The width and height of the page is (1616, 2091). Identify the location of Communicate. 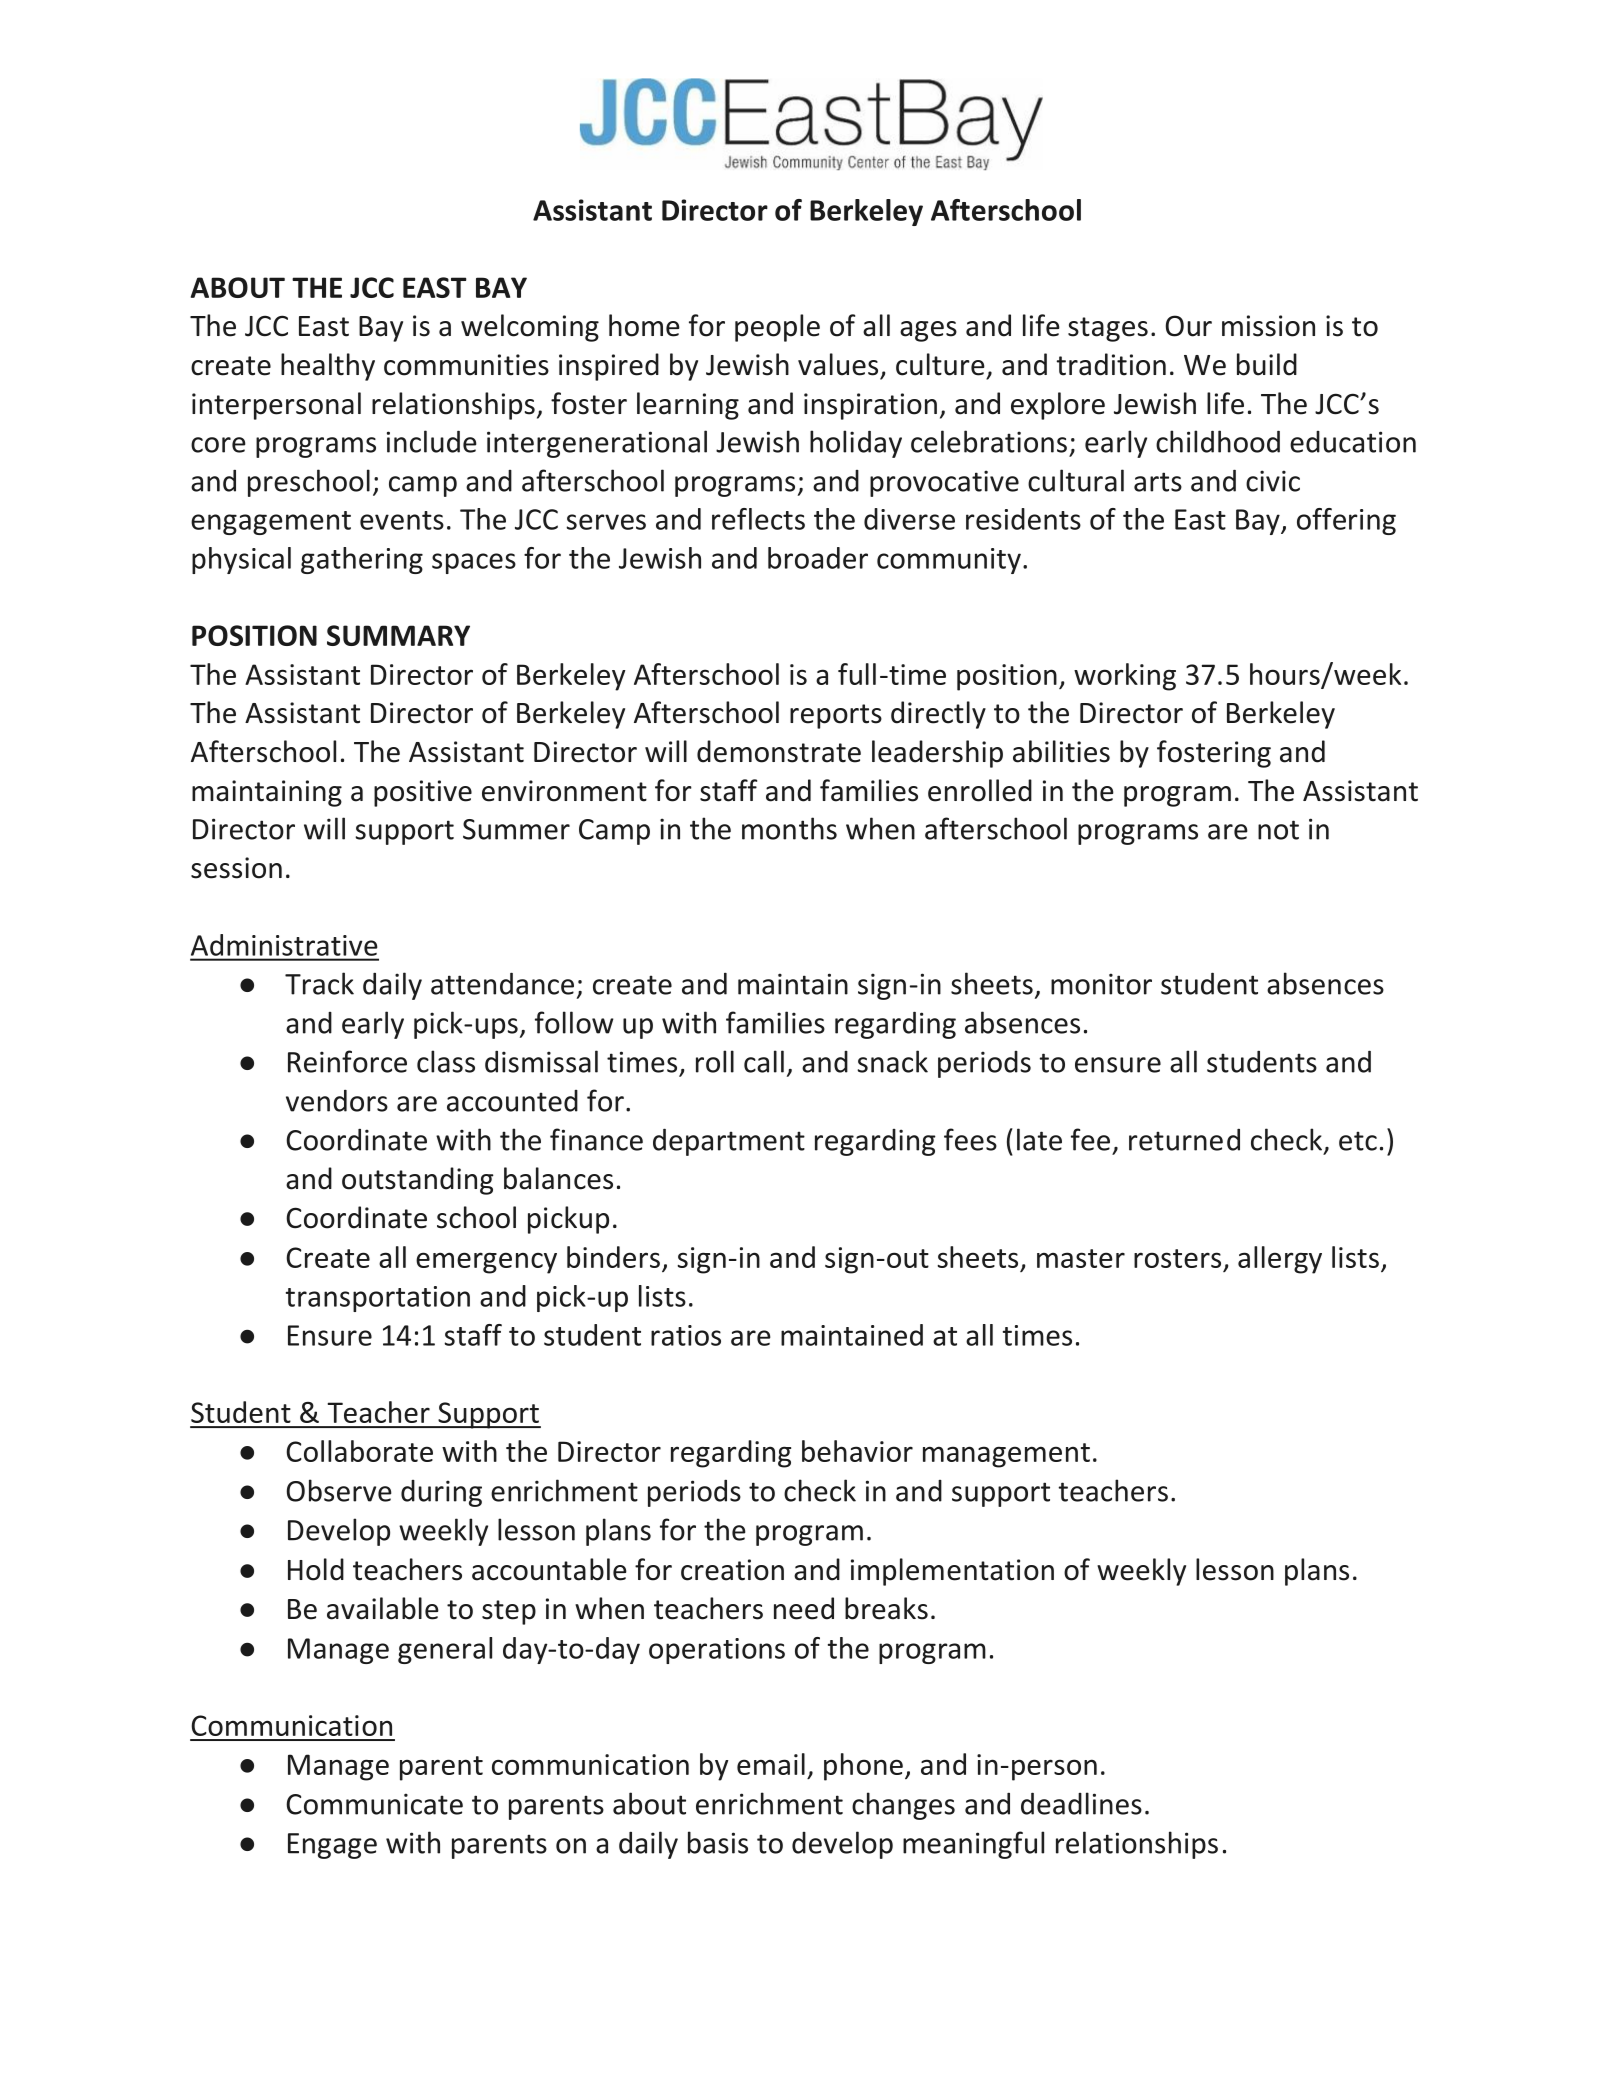
(374, 1804).
